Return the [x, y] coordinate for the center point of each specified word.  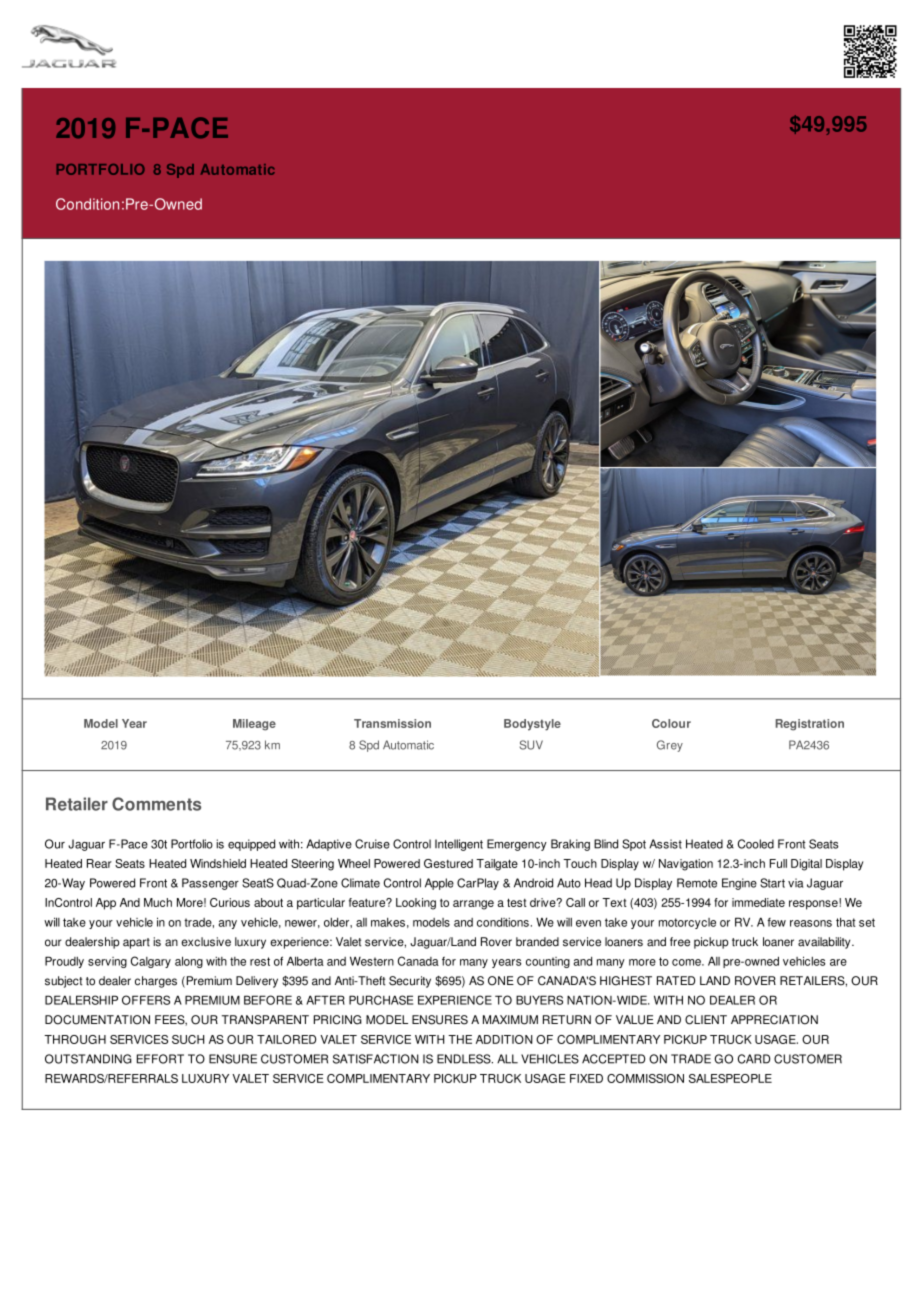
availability [825, 943]
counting [548, 962]
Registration [809, 725]
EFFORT [160, 1059]
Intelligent [459, 845]
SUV [531, 745]
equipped [251, 845]
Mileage [254, 725]
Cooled [756, 844]
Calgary [151, 962]
